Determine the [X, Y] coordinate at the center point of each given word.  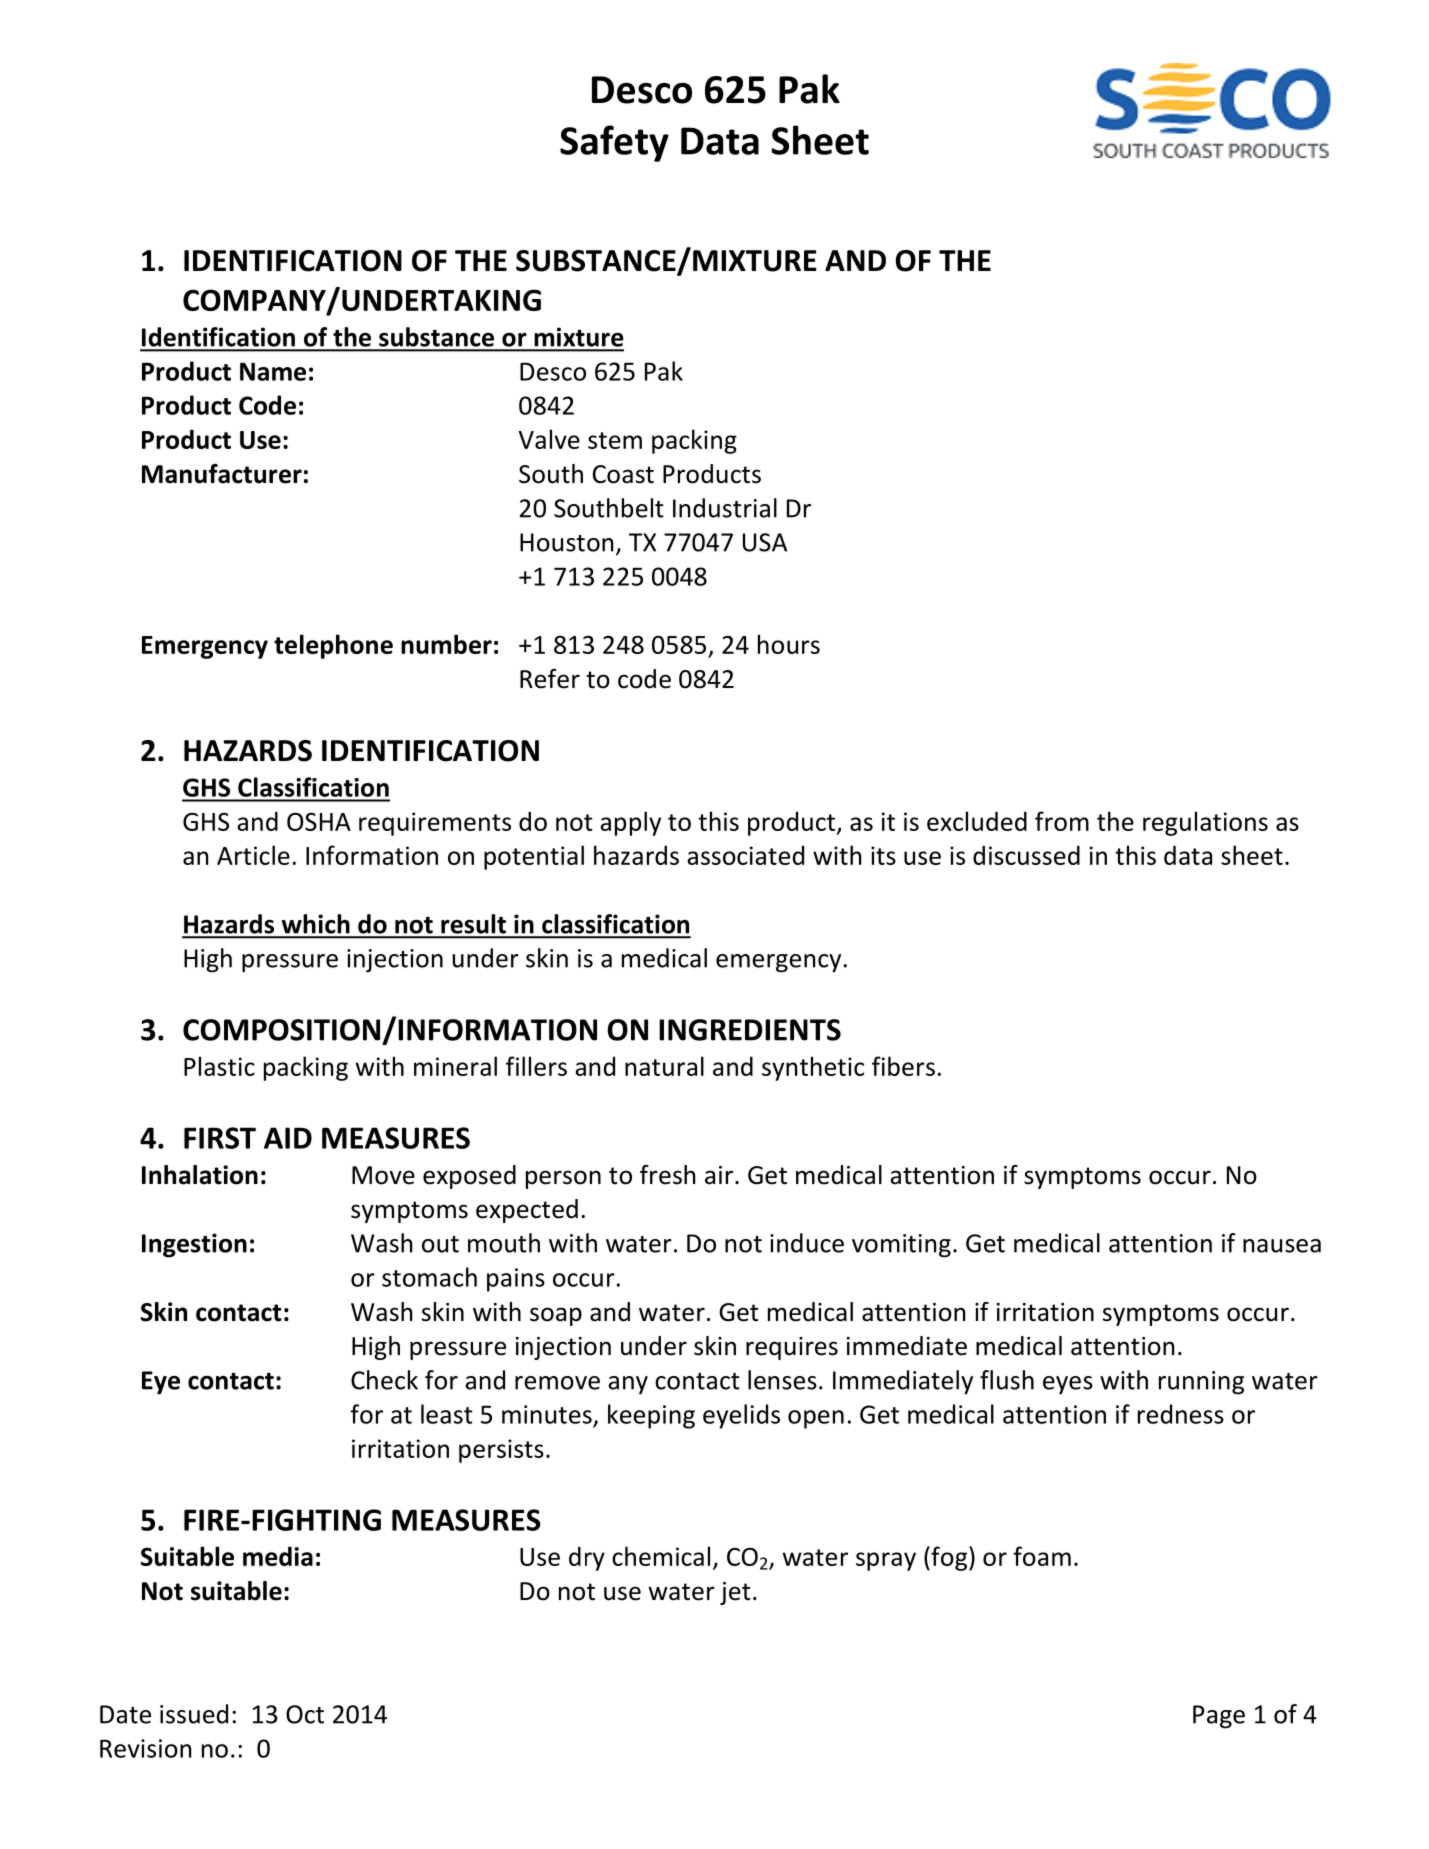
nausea [1282, 1246]
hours [789, 644]
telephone [333, 646]
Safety [614, 143]
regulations [1205, 823]
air [720, 1175]
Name [273, 371]
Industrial [725, 508]
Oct [305, 1714]
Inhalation [200, 1175]
